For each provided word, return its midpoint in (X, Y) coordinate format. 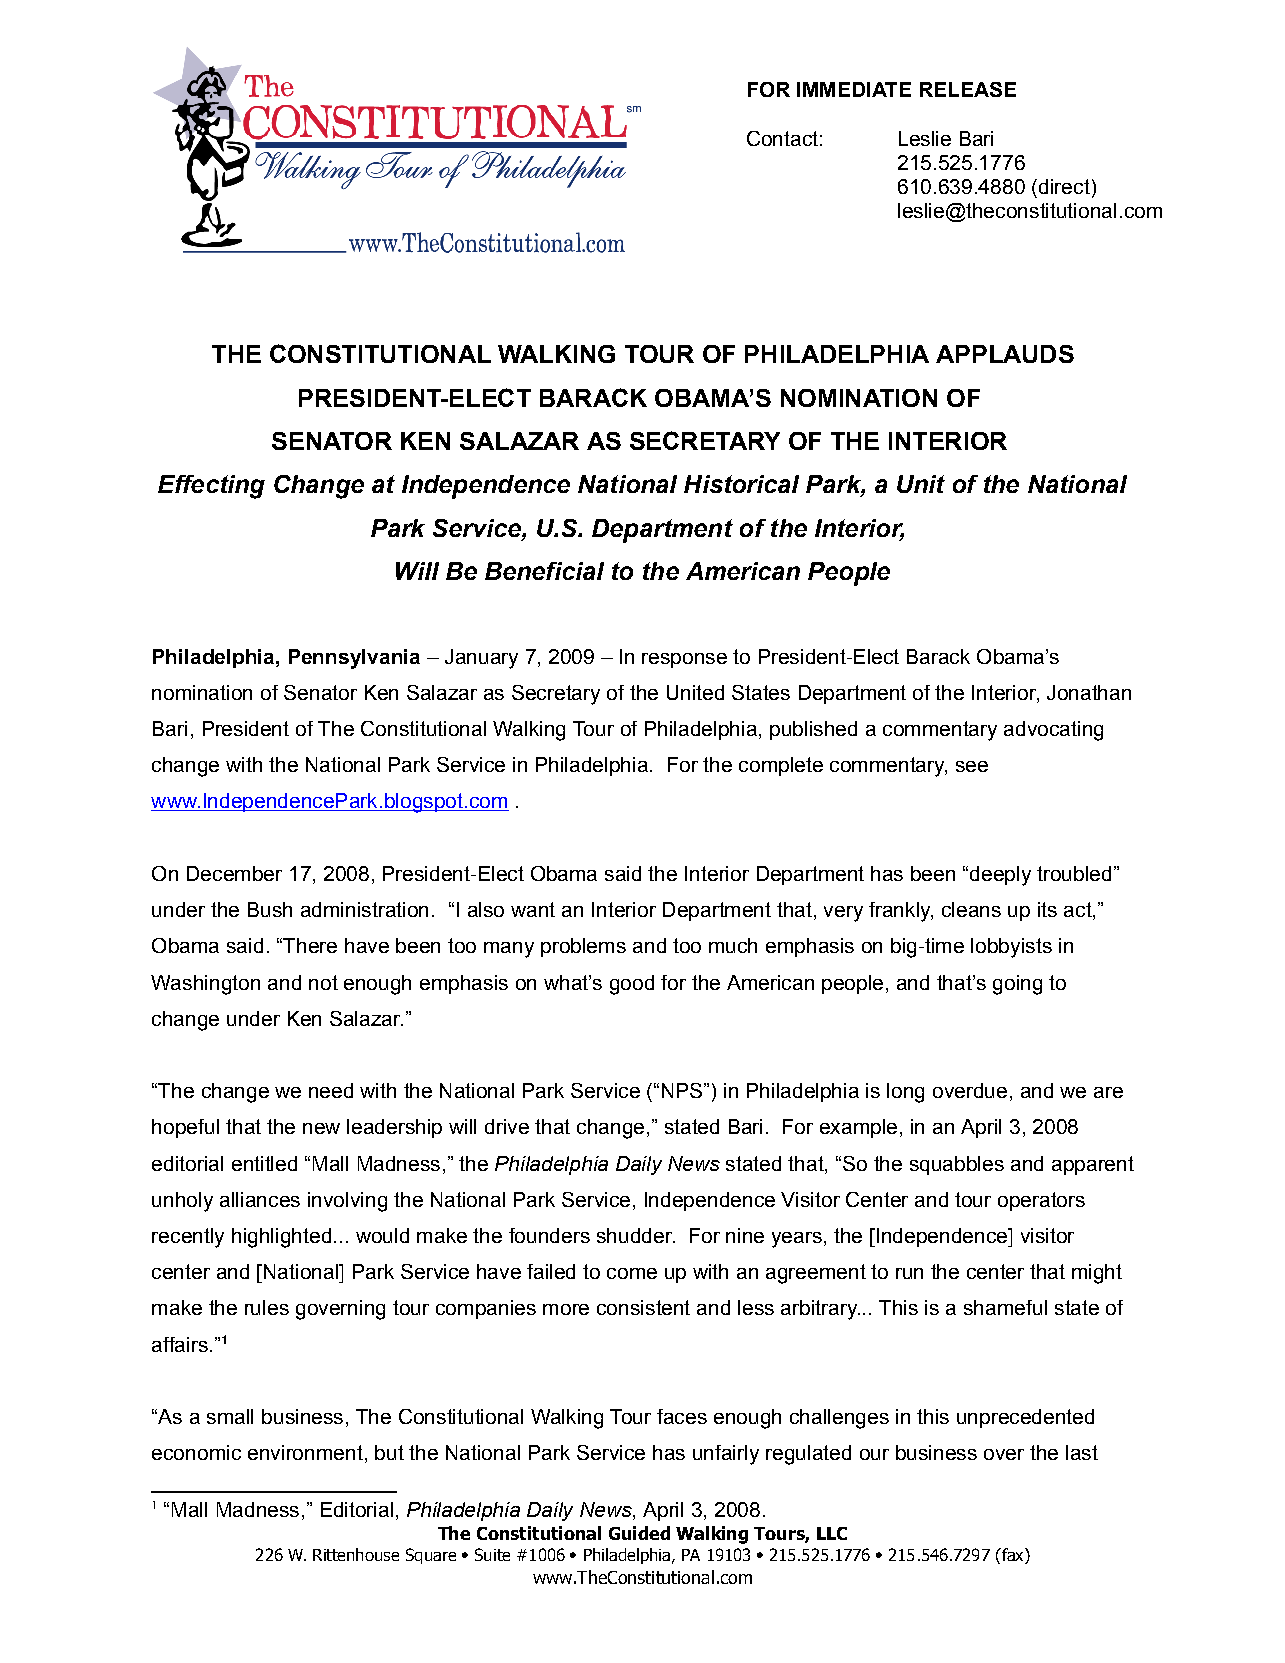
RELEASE (968, 89)
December (234, 873)
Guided (639, 1533)
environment (305, 1452)
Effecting (211, 487)
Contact (782, 138)
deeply (999, 876)
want (533, 909)
